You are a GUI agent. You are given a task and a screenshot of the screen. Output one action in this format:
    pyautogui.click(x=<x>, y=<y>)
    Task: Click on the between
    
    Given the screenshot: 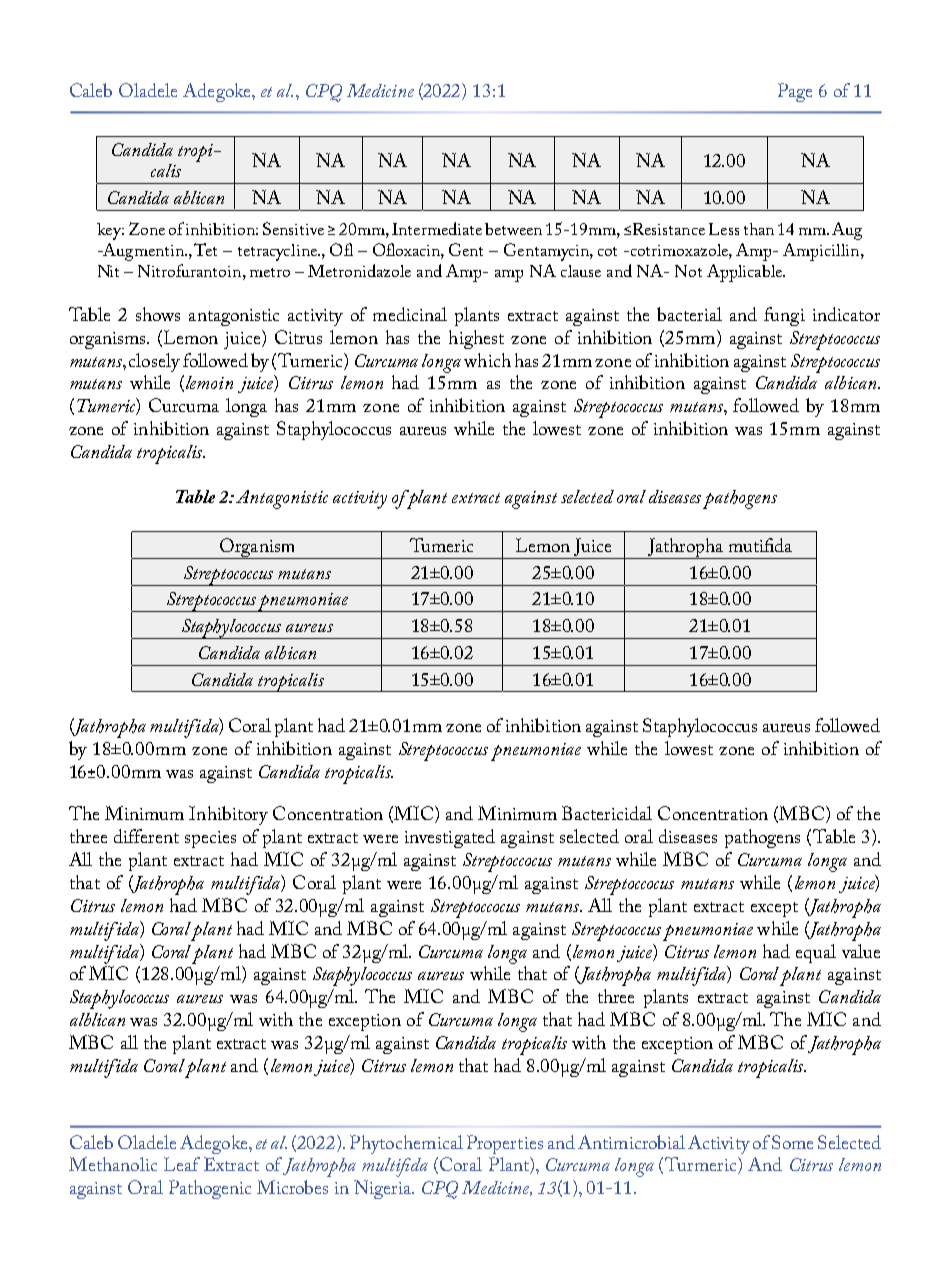 What is the action you would take?
    pyautogui.click(x=513, y=229)
